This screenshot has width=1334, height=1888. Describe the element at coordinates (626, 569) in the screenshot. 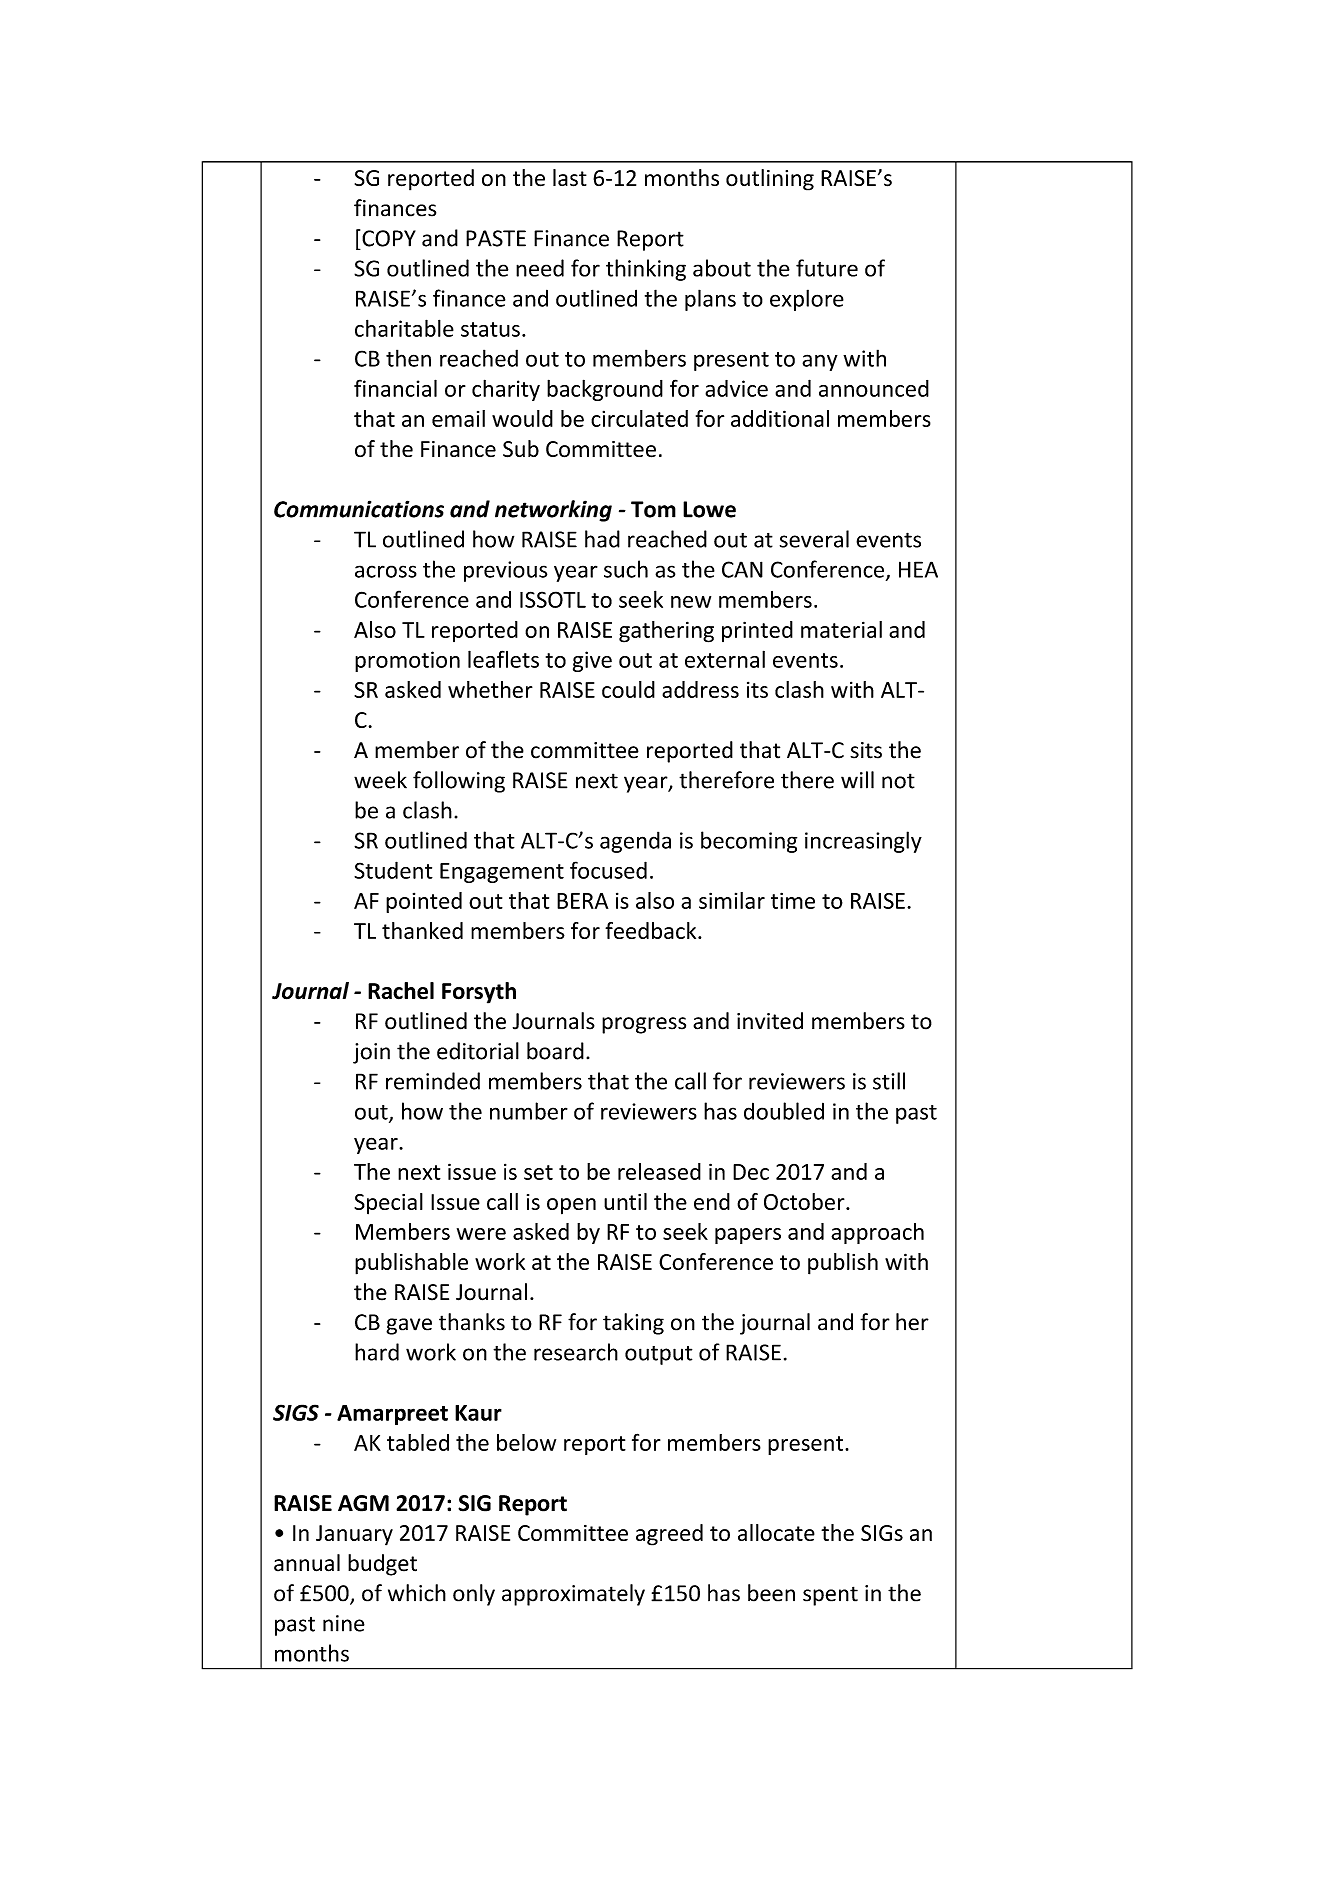

I see `such` at that location.
